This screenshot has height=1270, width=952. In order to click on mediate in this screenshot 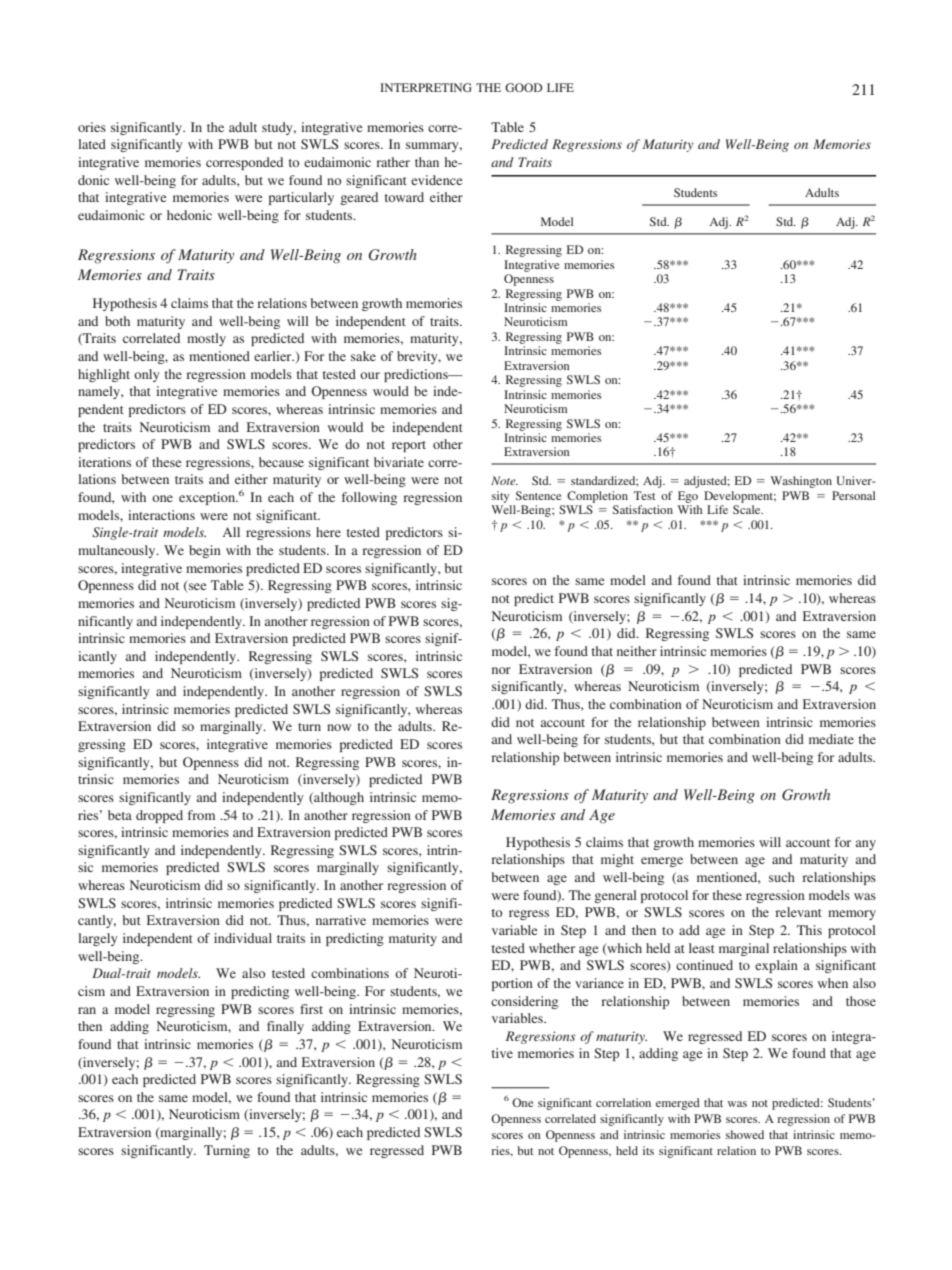, I will do `click(831, 739)`.
